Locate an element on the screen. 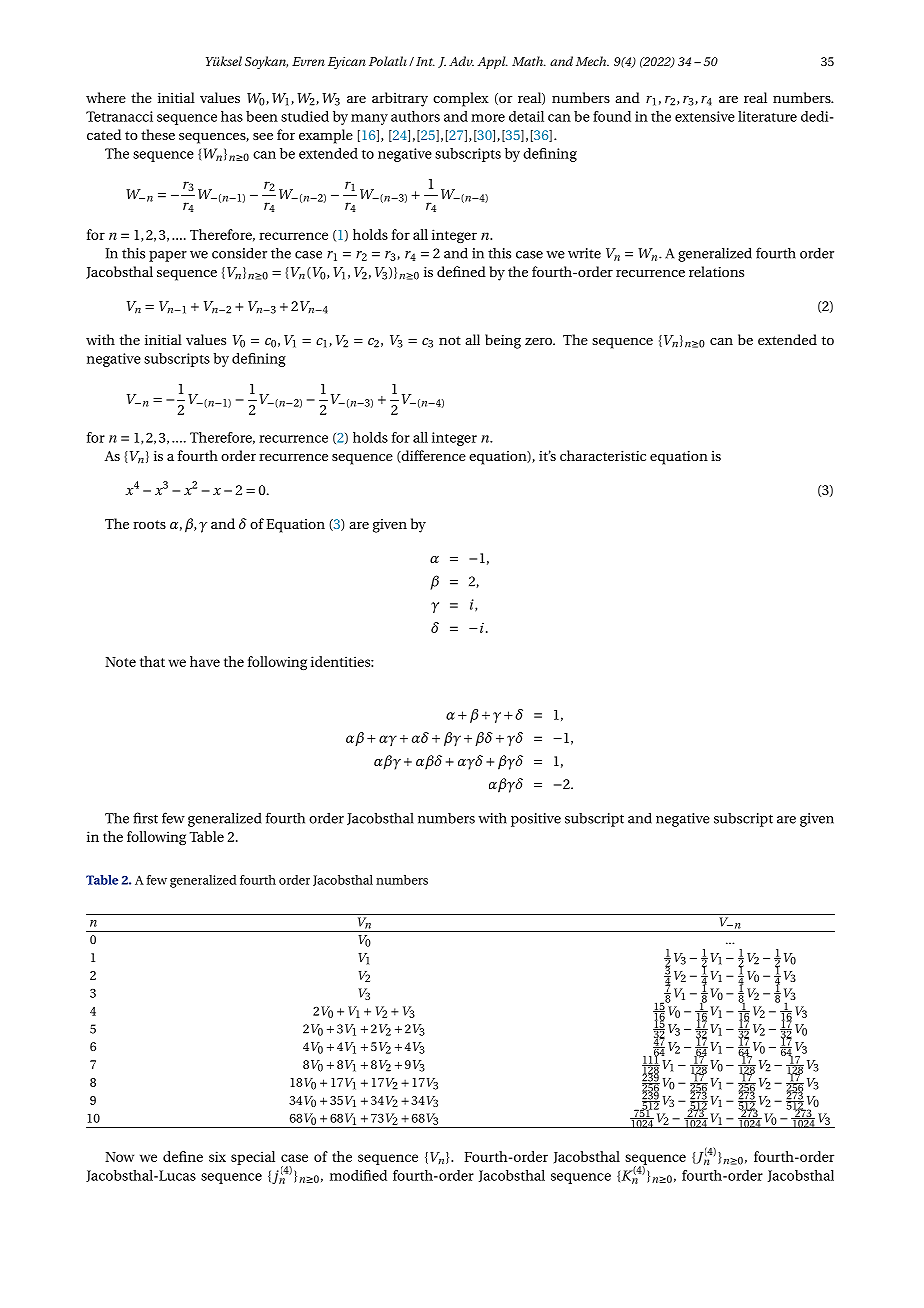  extensive is located at coordinates (705, 116).
